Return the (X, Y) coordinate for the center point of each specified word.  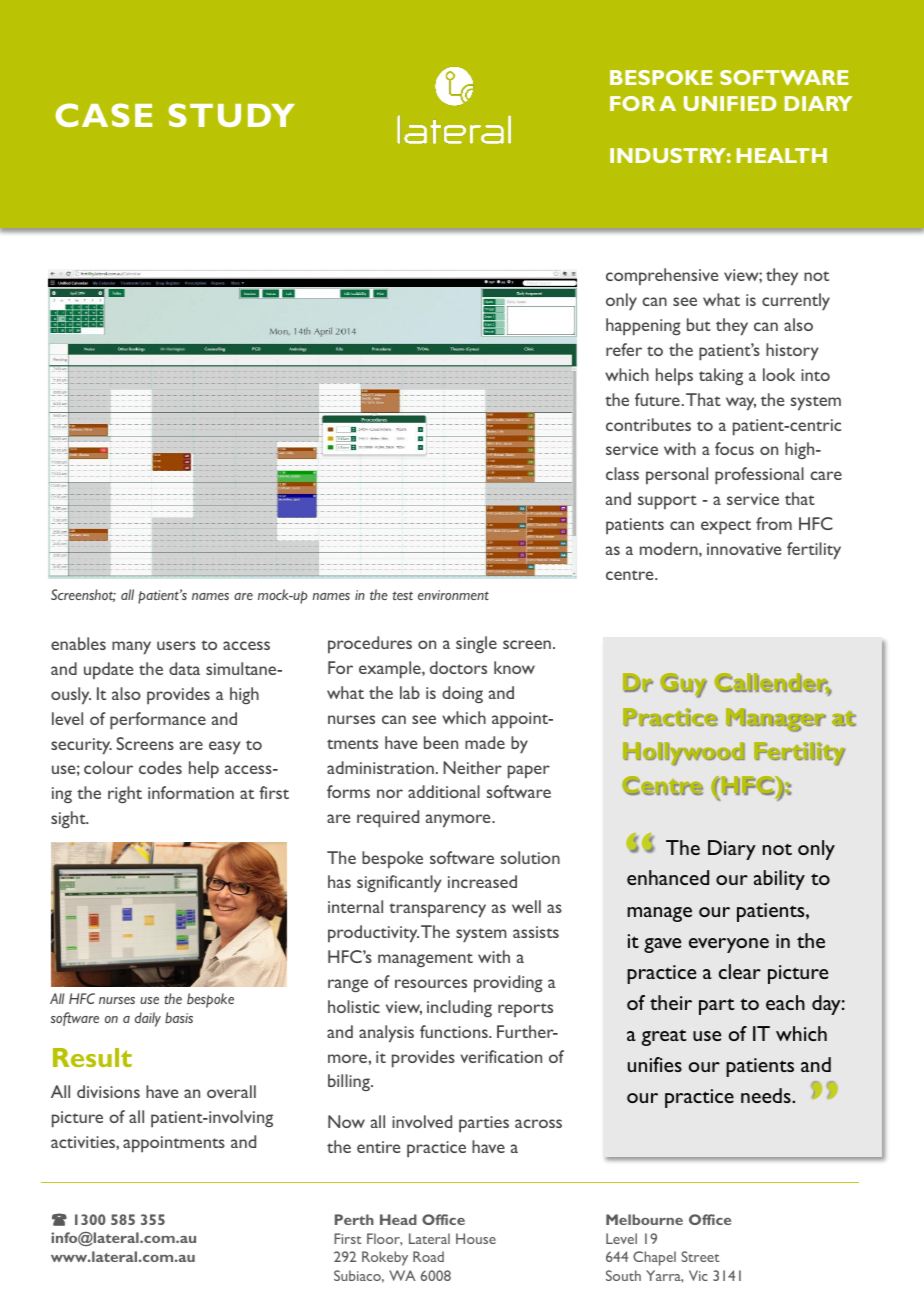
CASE (104, 115)
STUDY (232, 115)
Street (700, 1256)
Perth (354, 1219)
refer (624, 349)
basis (179, 1017)
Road (428, 1256)
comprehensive (662, 276)
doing (462, 694)
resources (431, 983)
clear (740, 971)
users (176, 645)
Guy (683, 685)
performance (158, 721)
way (741, 404)
